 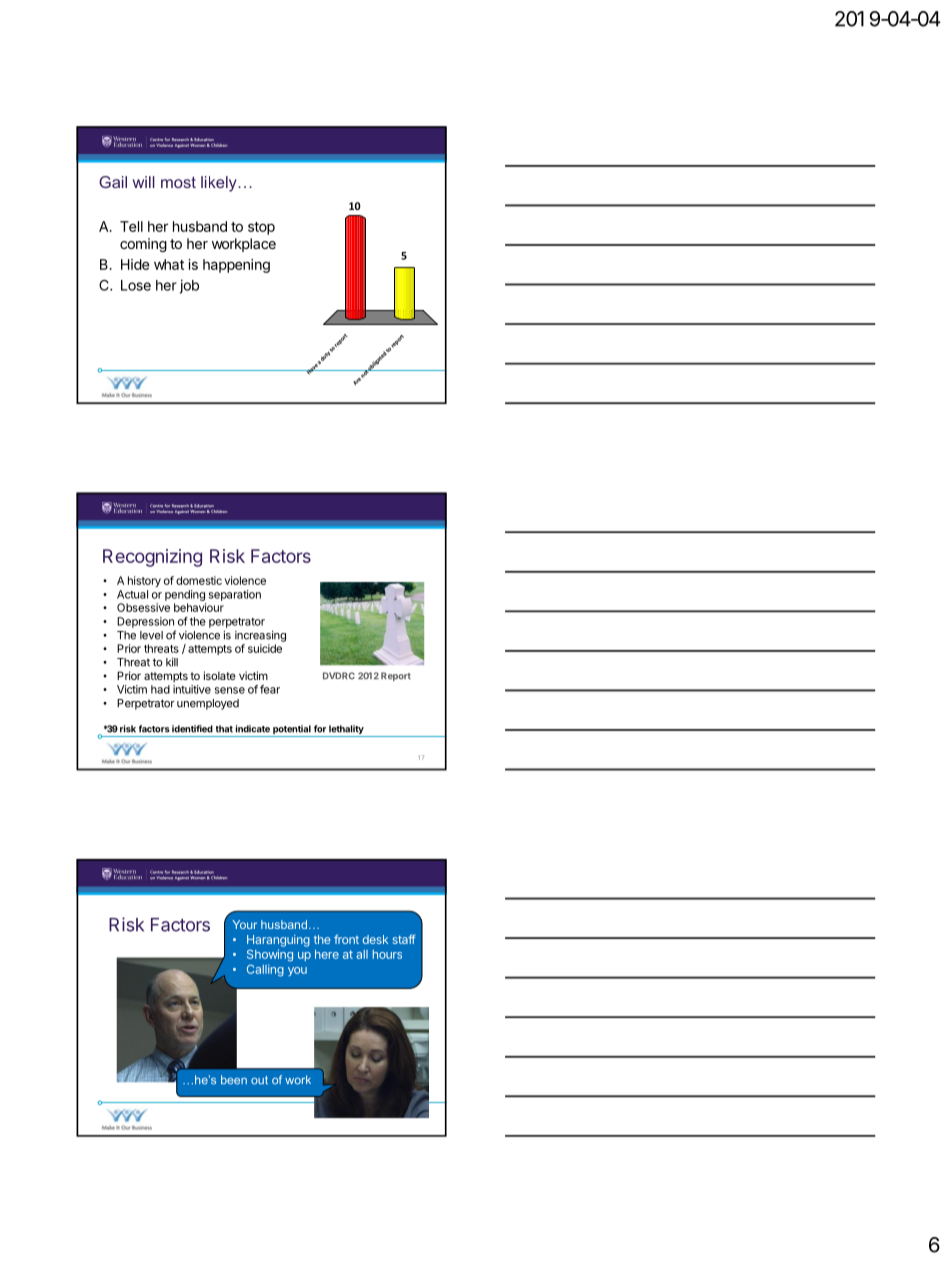 What do you see at coordinates (260, 636) in the page?
I see `increasing` at bounding box center [260, 636].
